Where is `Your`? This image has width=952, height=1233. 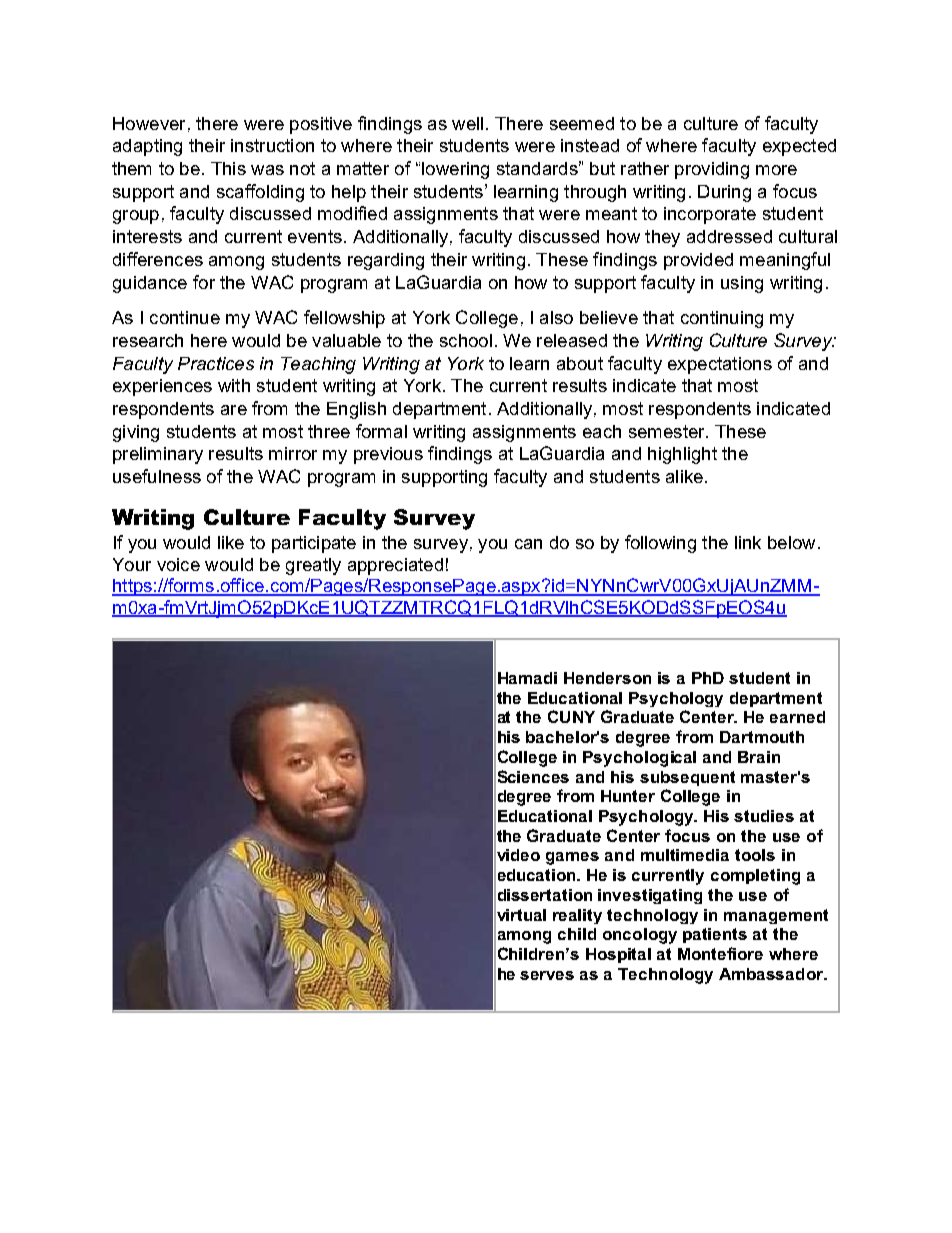
Your is located at coordinates (132, 564).
